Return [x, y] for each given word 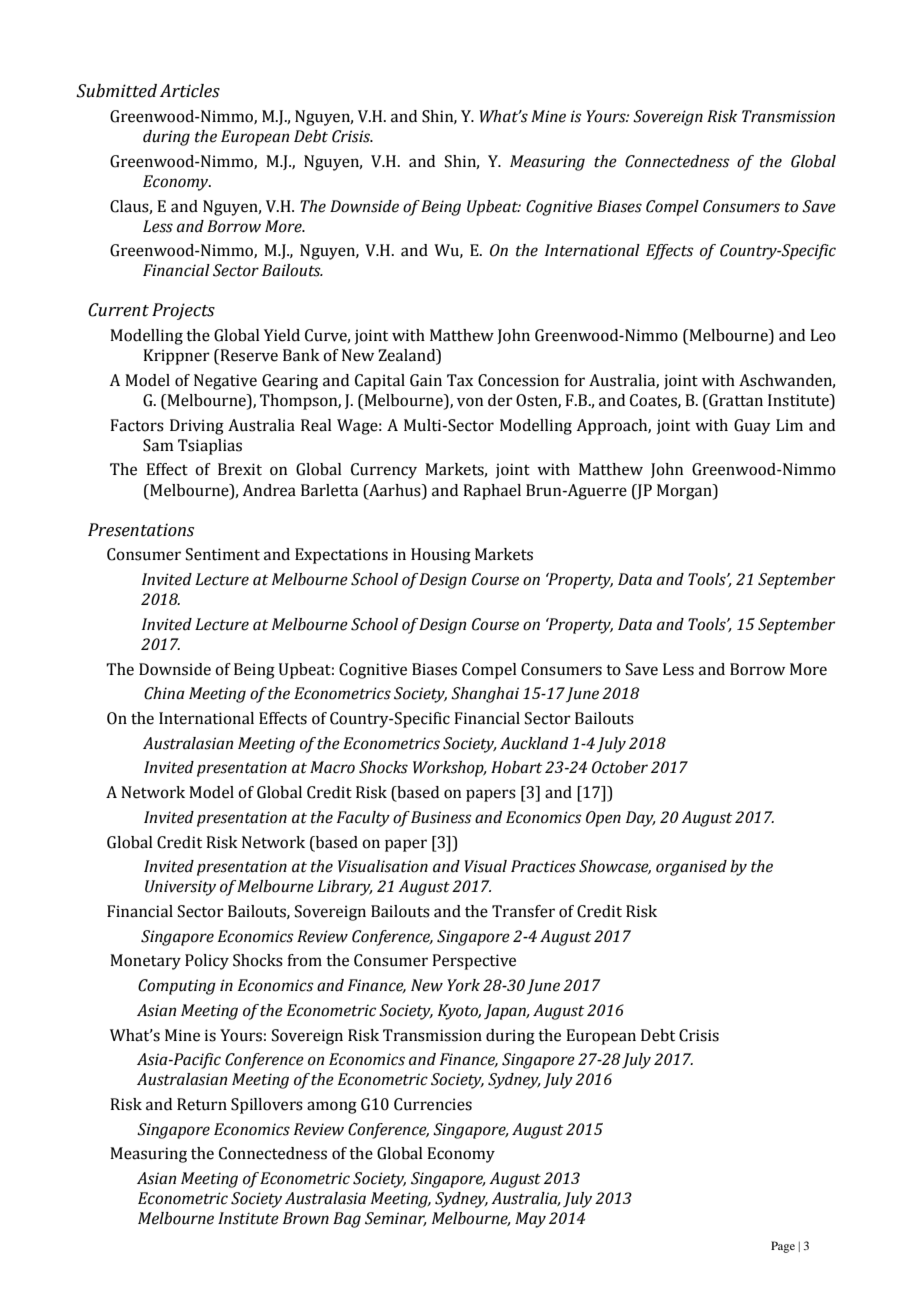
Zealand [408, 356]
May [530, 1220]
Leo [823, 335]
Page [783, 1247]
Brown [306, 1218]
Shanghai [485, 695]
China [164, 693]
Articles [190, 91]
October [620, 767]
